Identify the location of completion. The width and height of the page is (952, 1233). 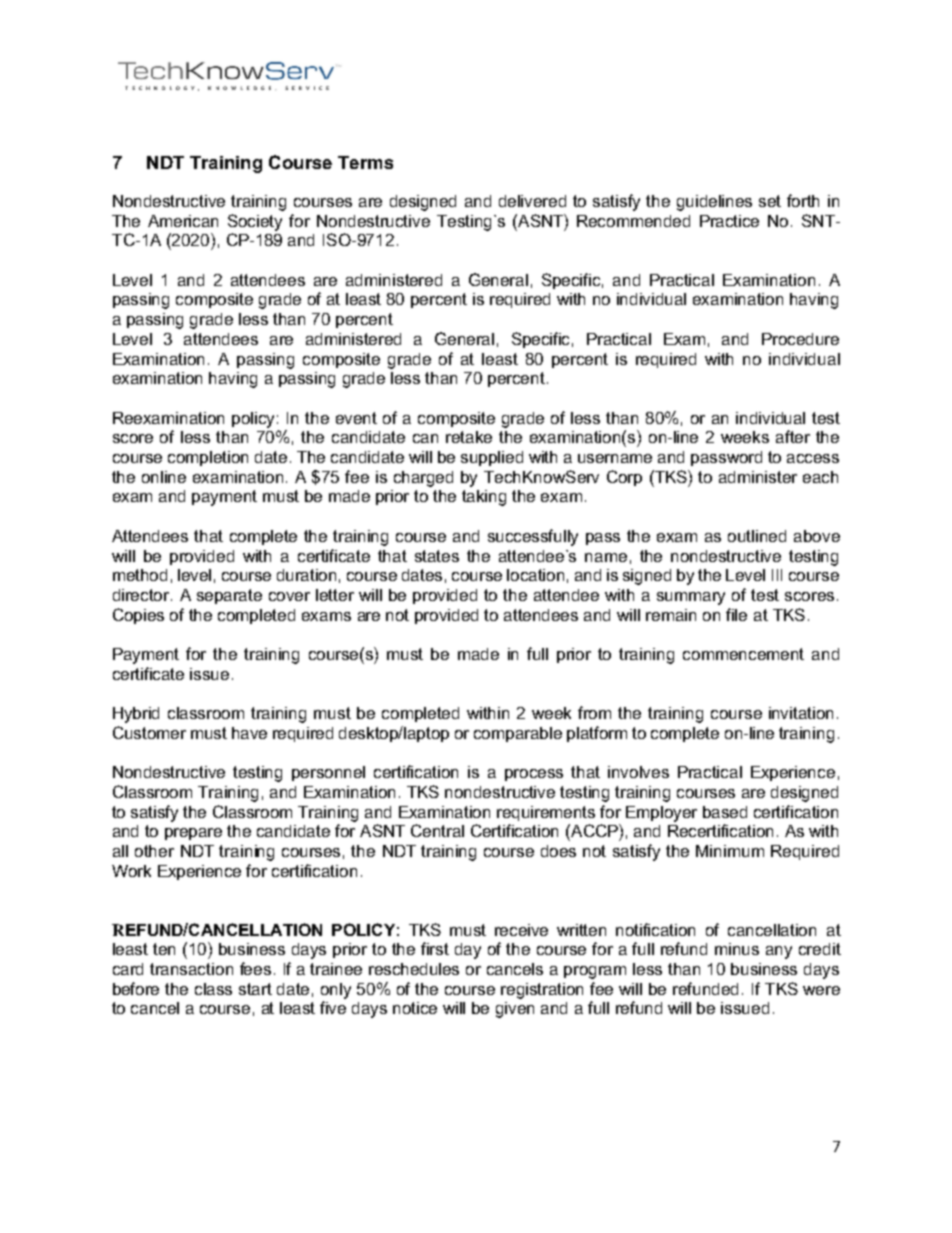
(208, 458).
